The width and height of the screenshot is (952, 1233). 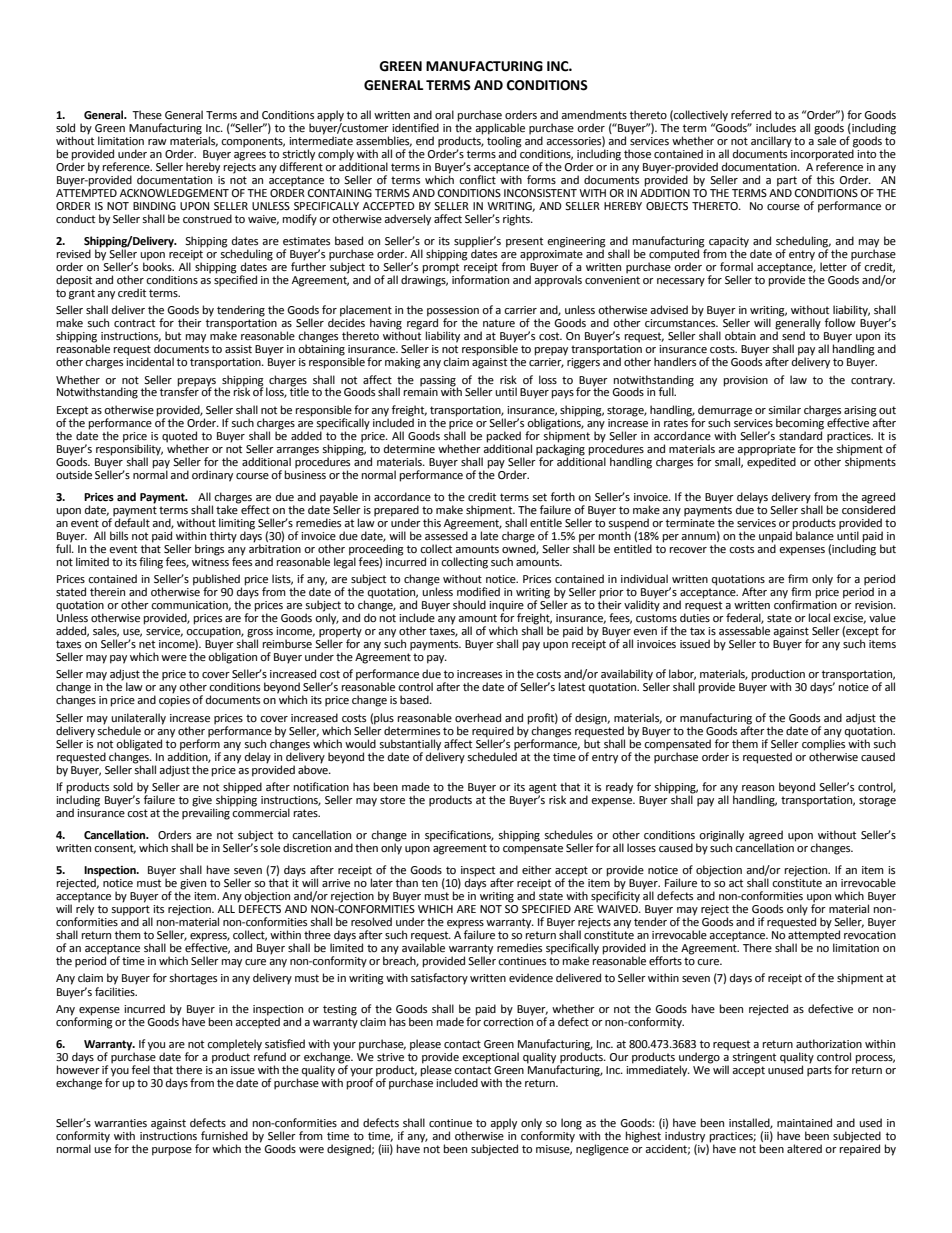 What do you see at coordinates (823, 744) in the screenshot?
I see `complies` at bounding box center [823, 744].
